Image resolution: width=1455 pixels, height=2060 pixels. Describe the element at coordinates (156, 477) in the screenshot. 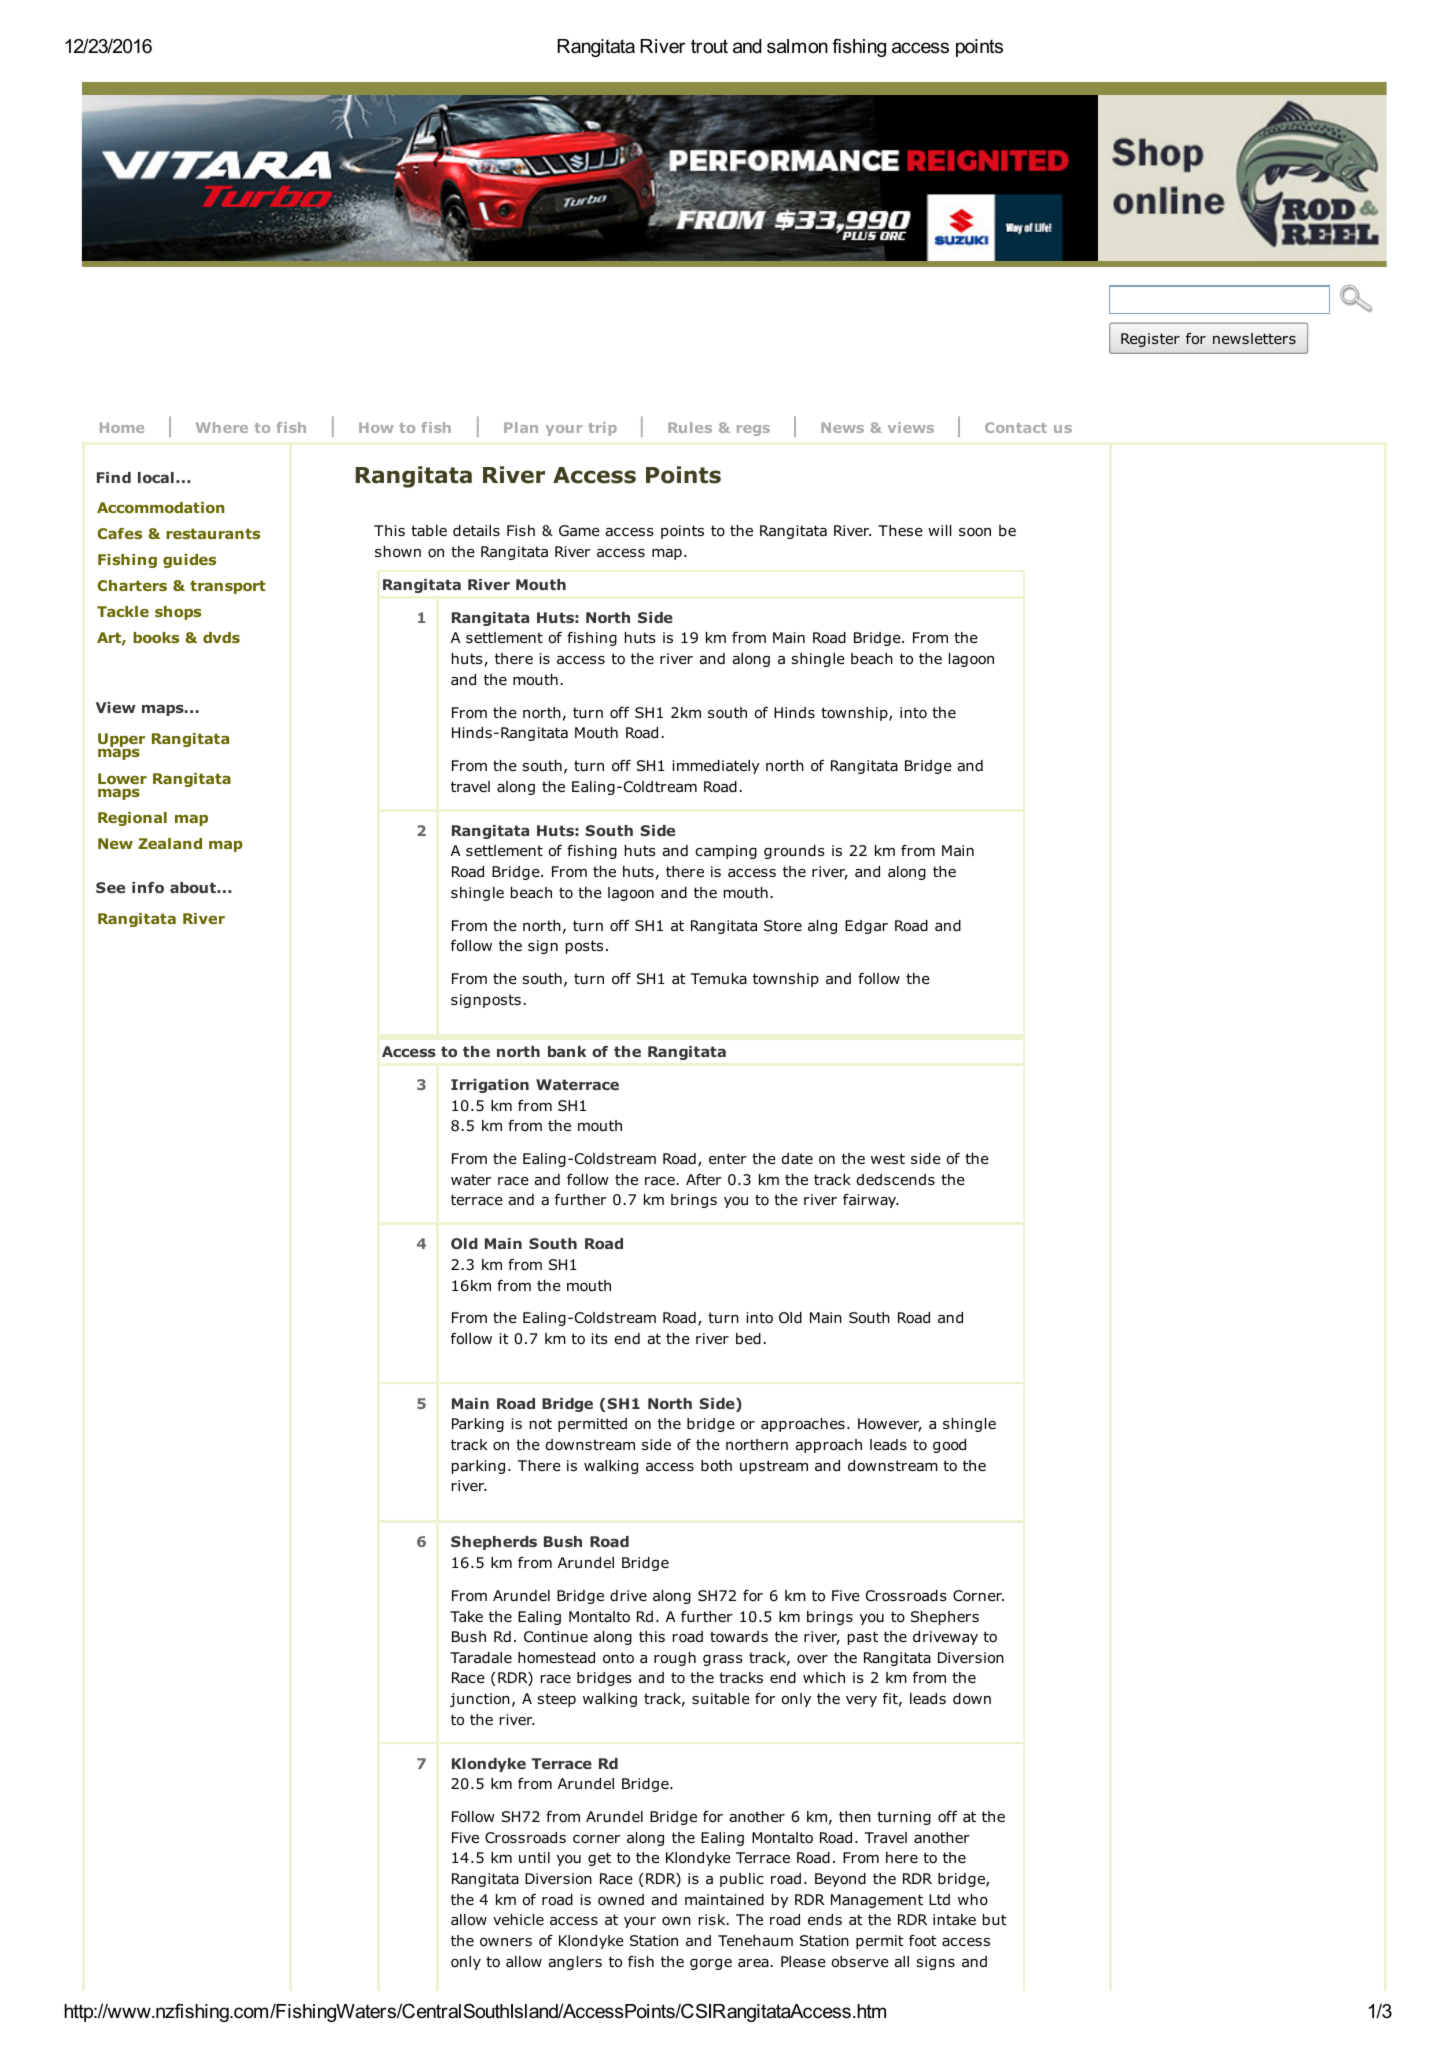

I see `local` at that location.
